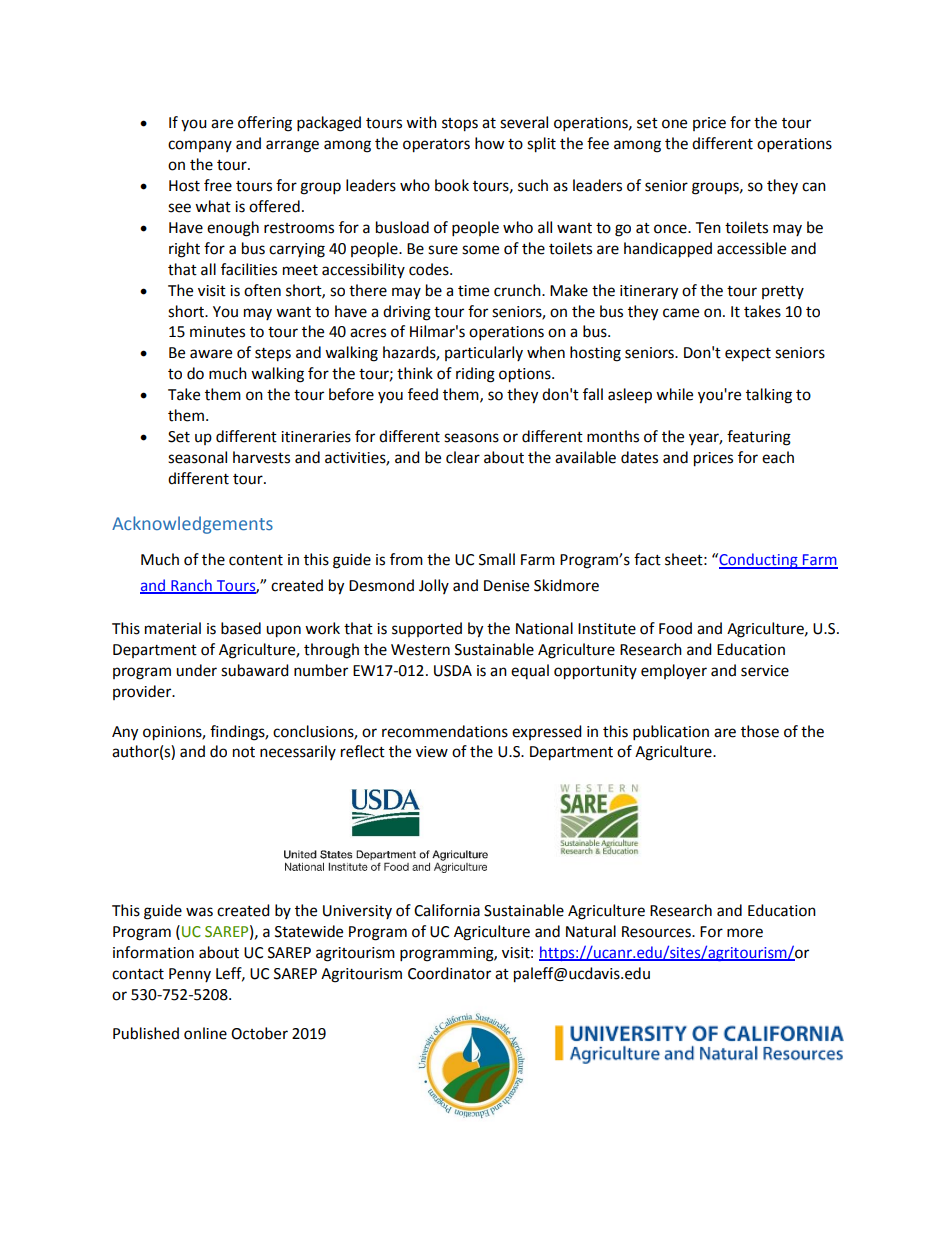  Describe the element at coordinates (471, 438) in the image. I see `seasons` at that location.
